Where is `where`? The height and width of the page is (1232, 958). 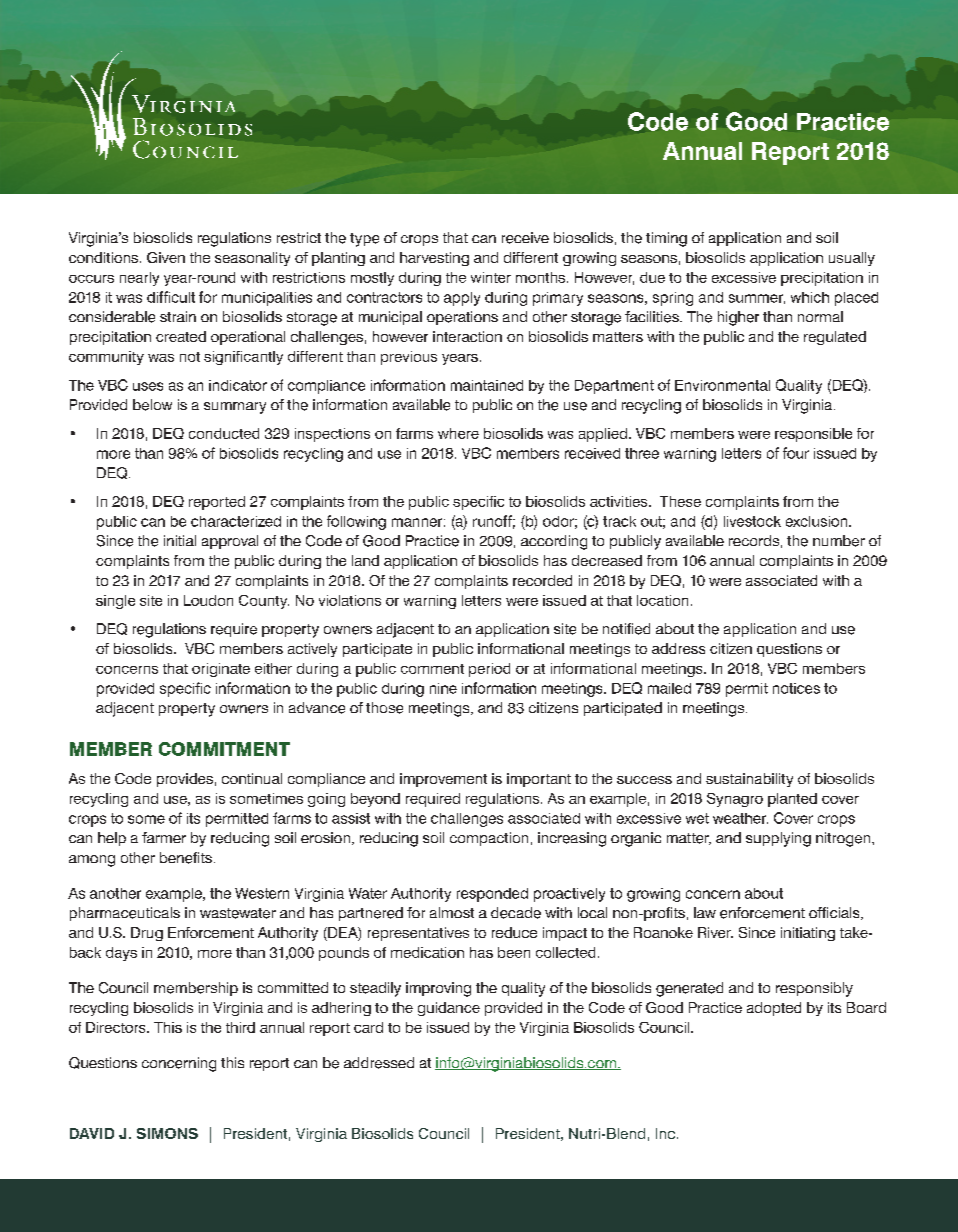
where is located at coordinates (458, 433).
